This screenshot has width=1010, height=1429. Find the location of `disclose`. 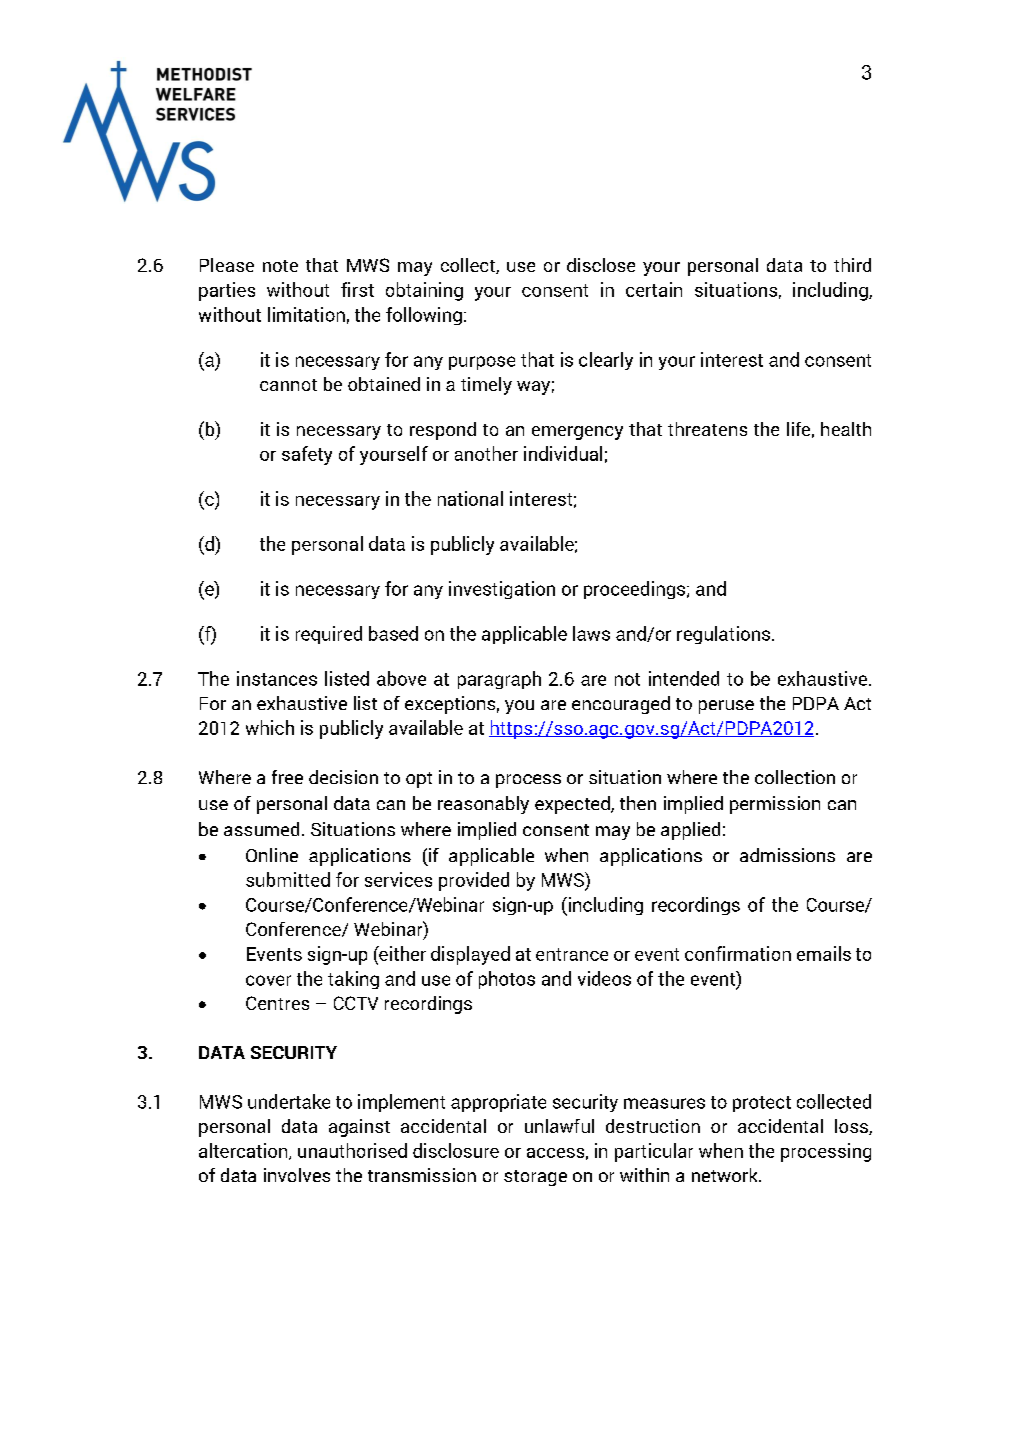

disclose is located at coordinates (601, 265).
